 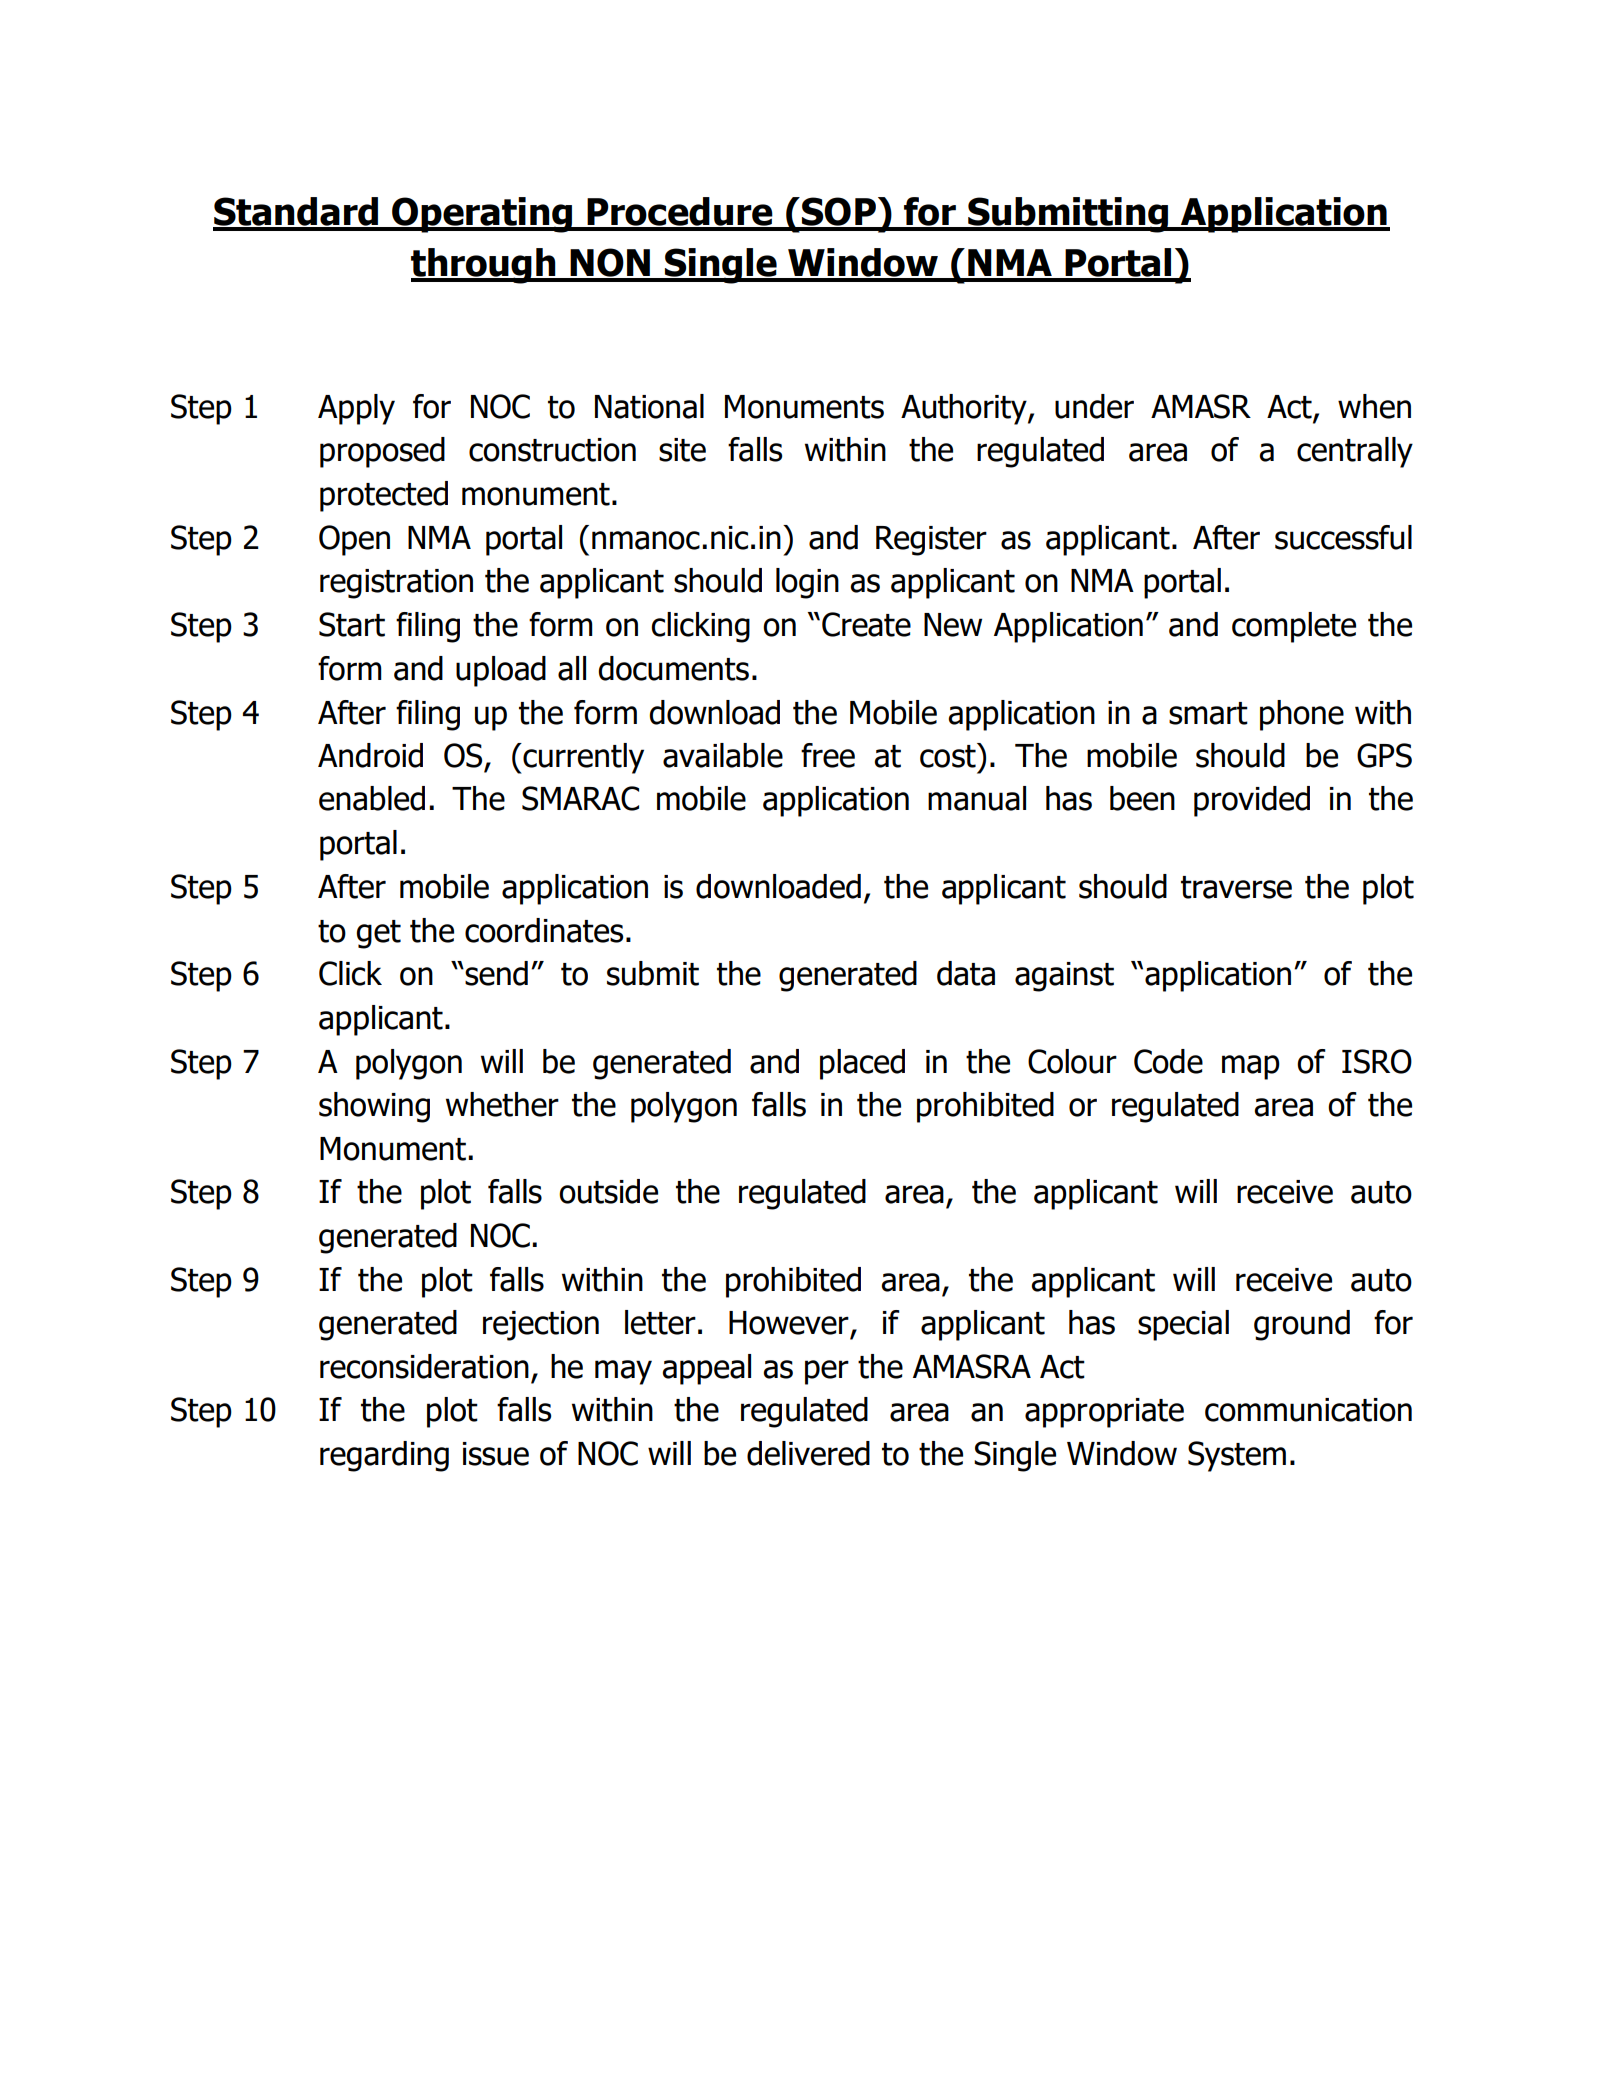 I want to click on upload, so click(x=501, y=671).
